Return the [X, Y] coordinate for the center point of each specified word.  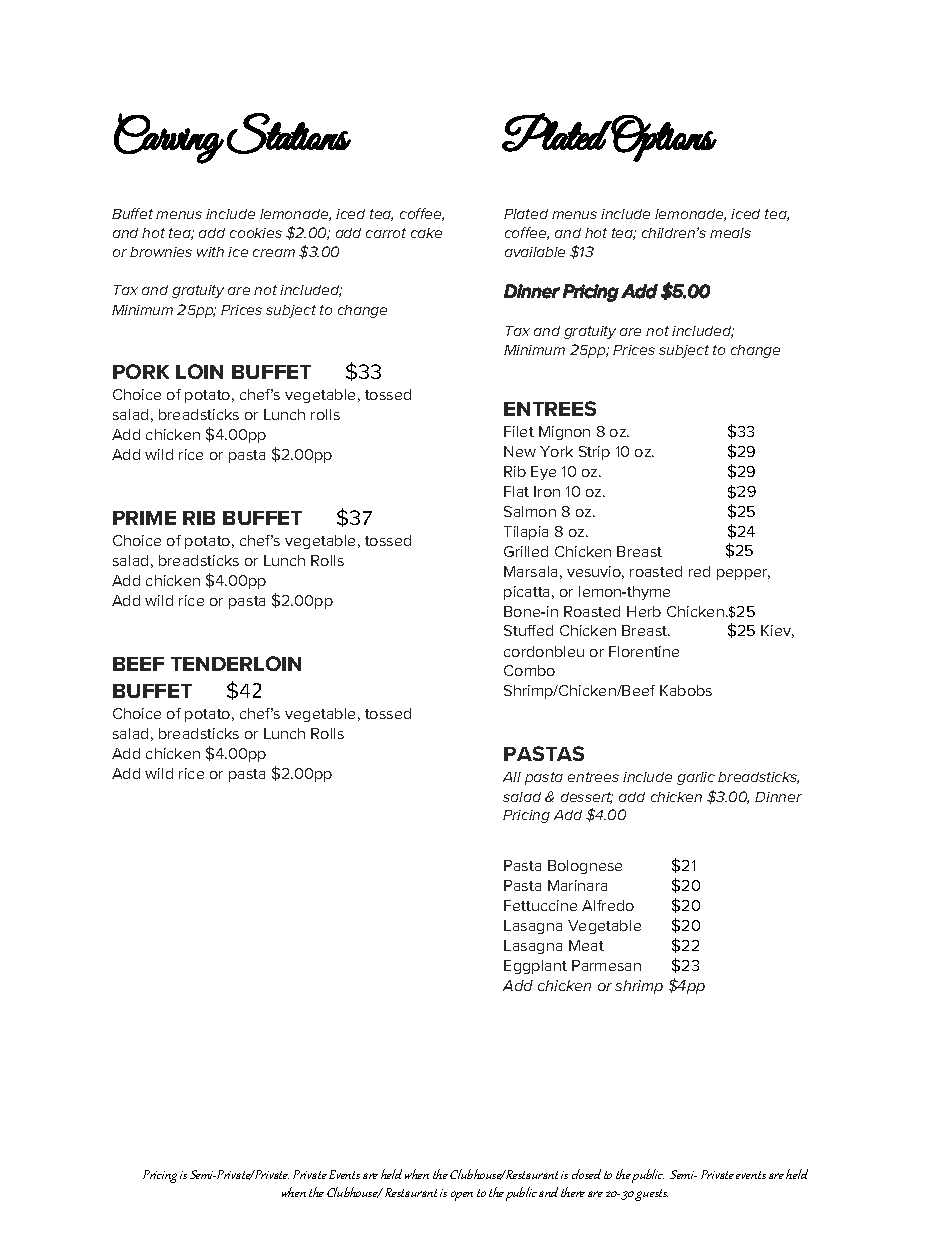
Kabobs [686, 690]
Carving [169, 138]
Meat [586, 945]
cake [426, 233]
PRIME [144, 518]
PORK [141, 371]
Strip [594, 453]
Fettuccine [540, 905]
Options [664, 138]
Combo [529, 670]
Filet [519, 431]
